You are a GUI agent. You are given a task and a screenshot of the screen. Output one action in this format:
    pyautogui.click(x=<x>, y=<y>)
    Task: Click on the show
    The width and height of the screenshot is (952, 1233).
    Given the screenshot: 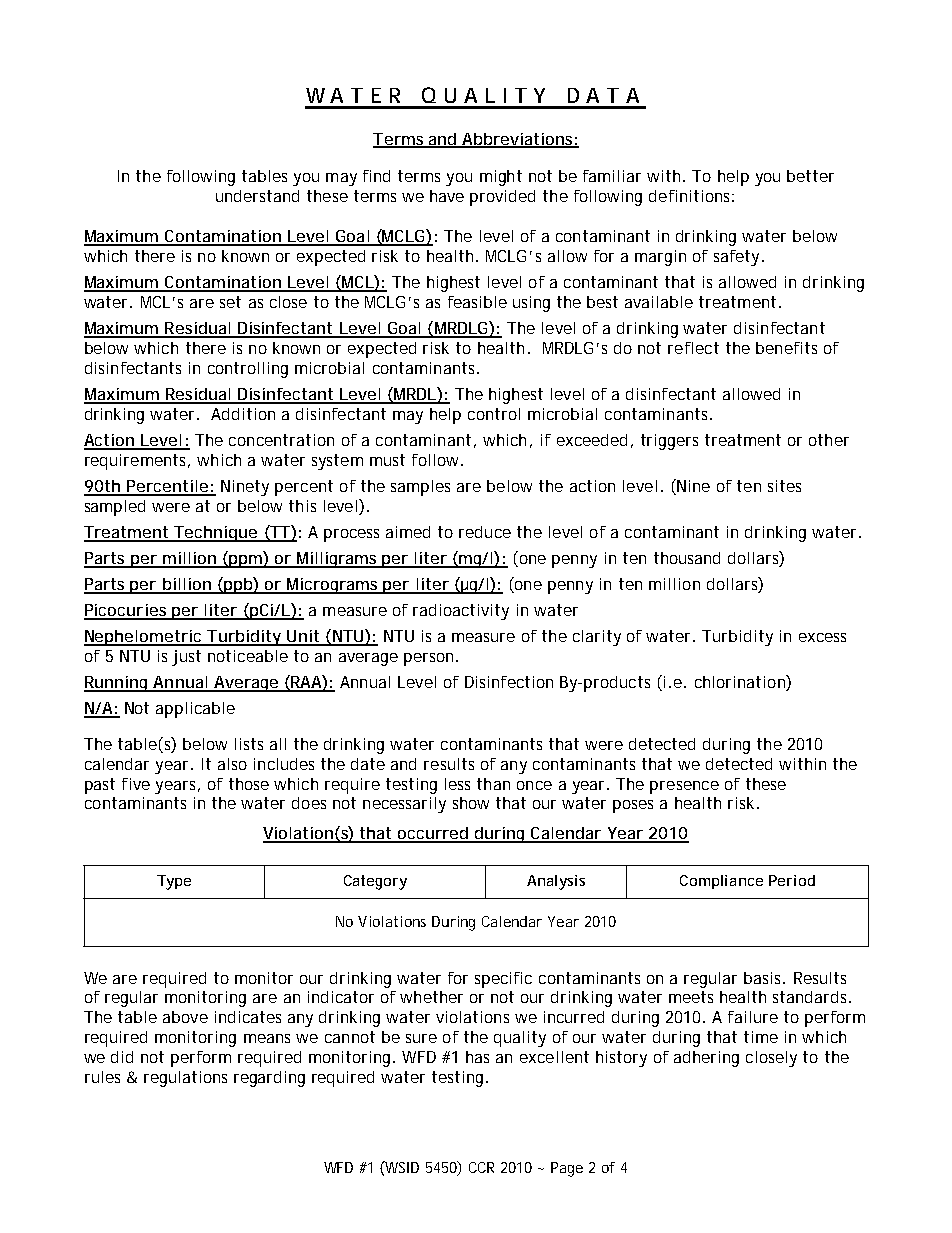 What is the action you would take?
    pyautogui.click(x=471, y=803)
